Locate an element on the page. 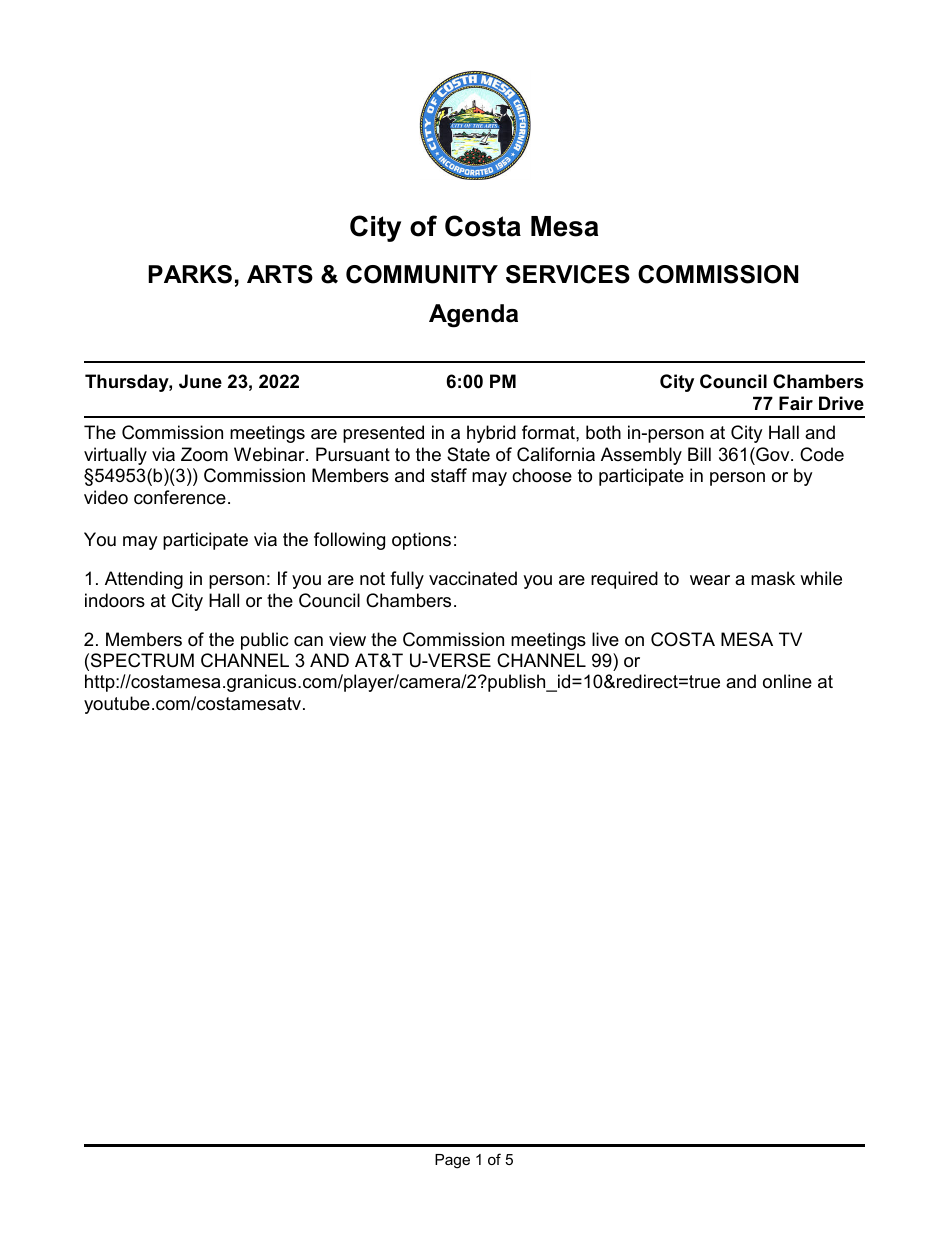 The height and width of the document is (1233, 952). SPECTRUM is located at coordinates (142, 660).
